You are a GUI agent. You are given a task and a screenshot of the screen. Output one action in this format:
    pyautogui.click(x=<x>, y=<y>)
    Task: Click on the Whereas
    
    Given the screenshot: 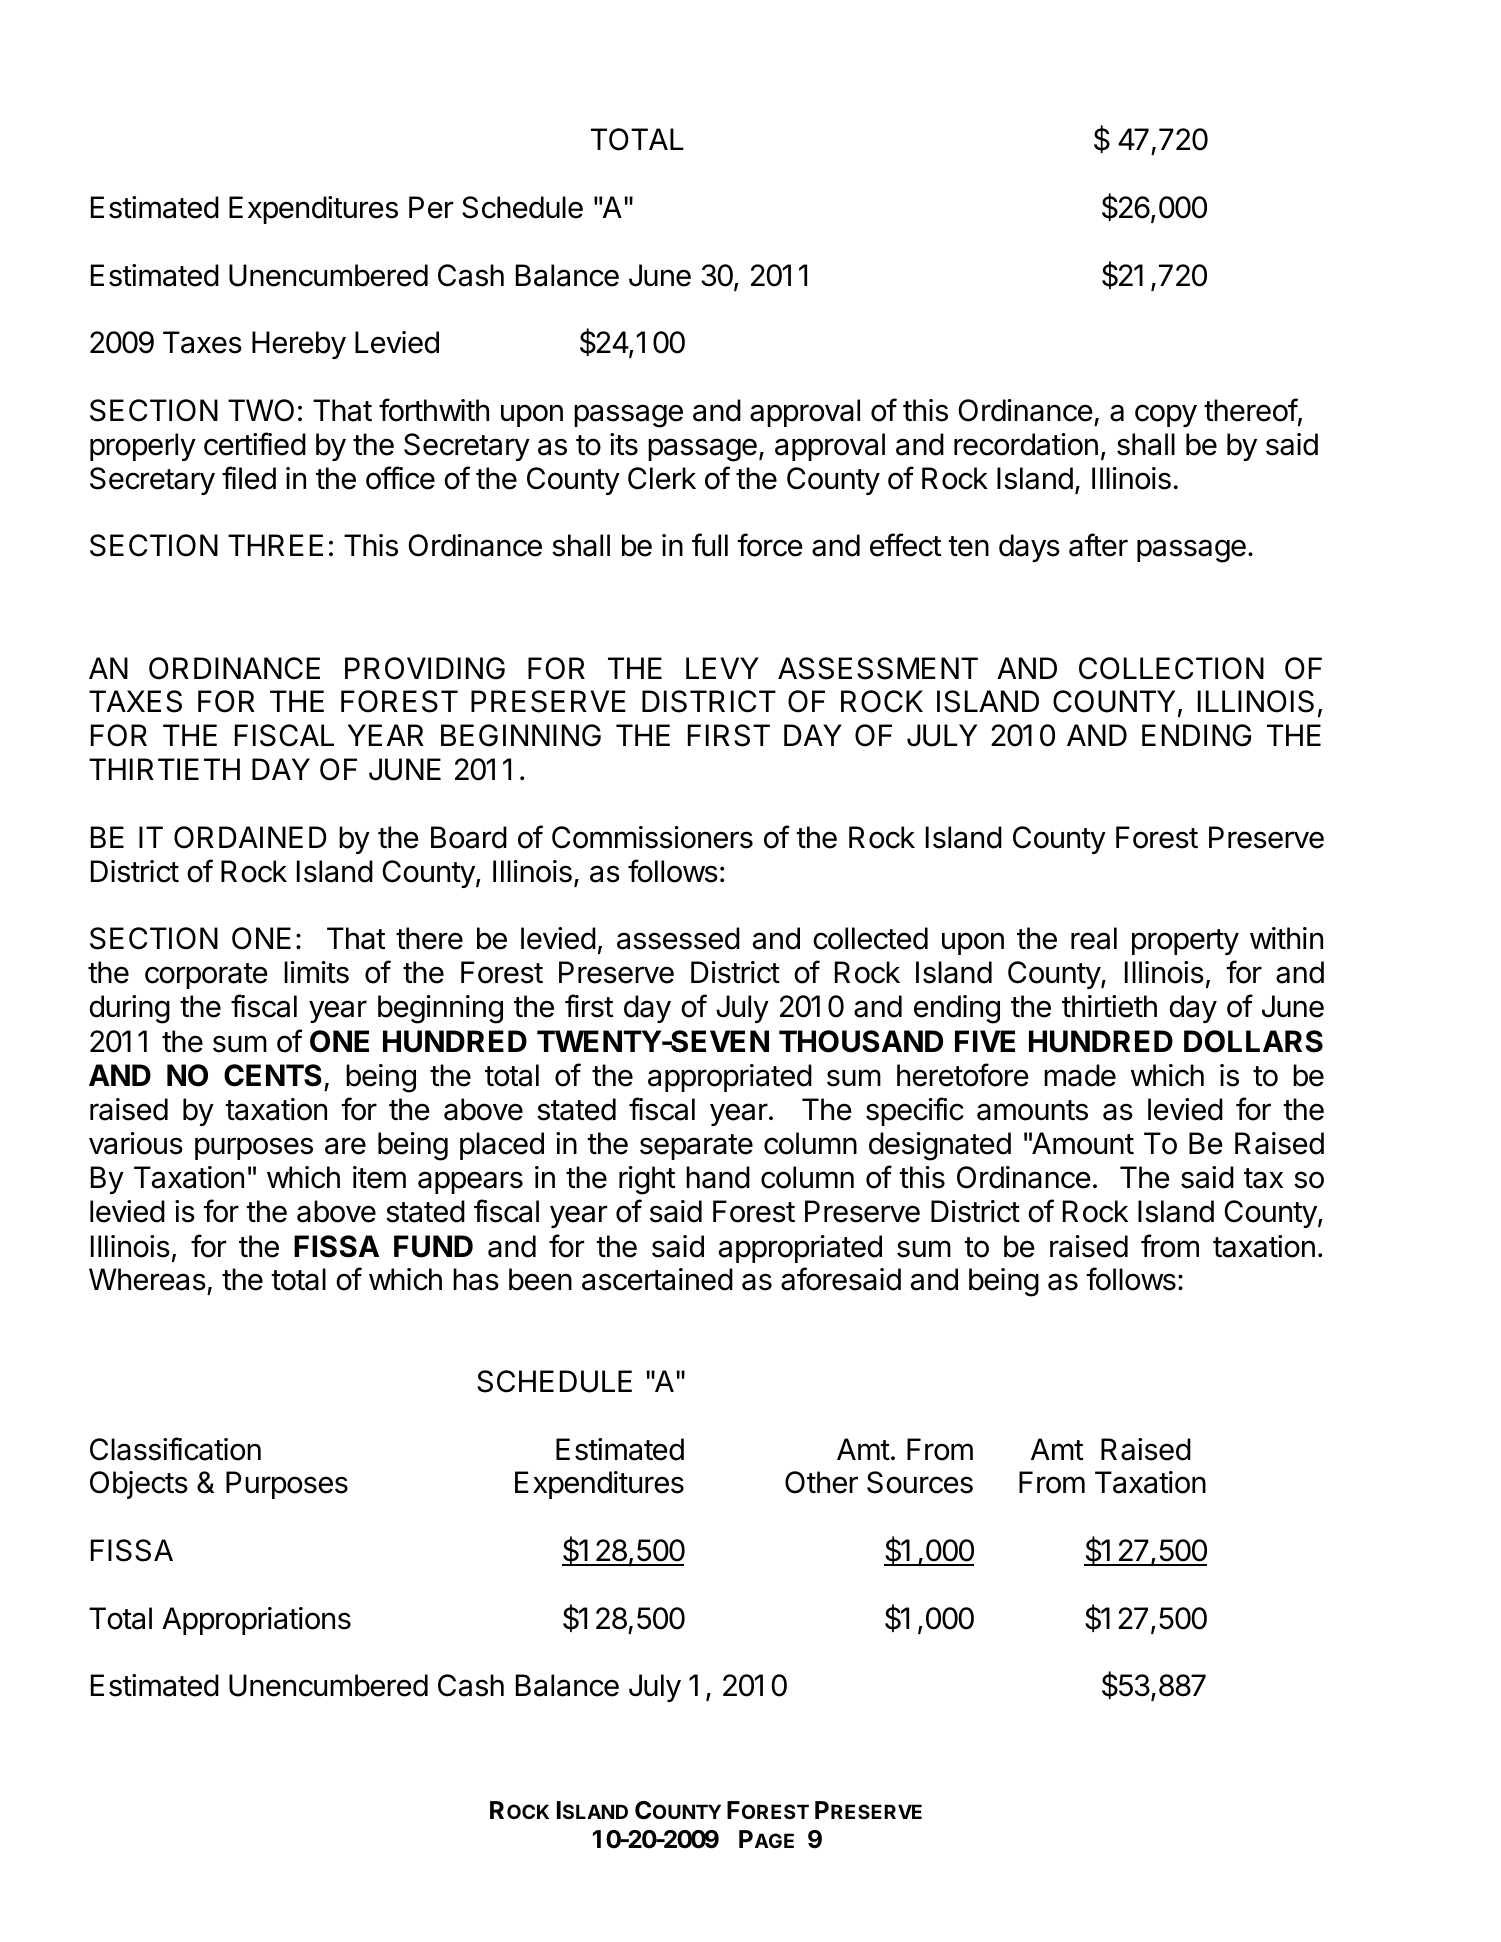 What is the action you would take?
    pyautogui.click(x=147, y=1279)
